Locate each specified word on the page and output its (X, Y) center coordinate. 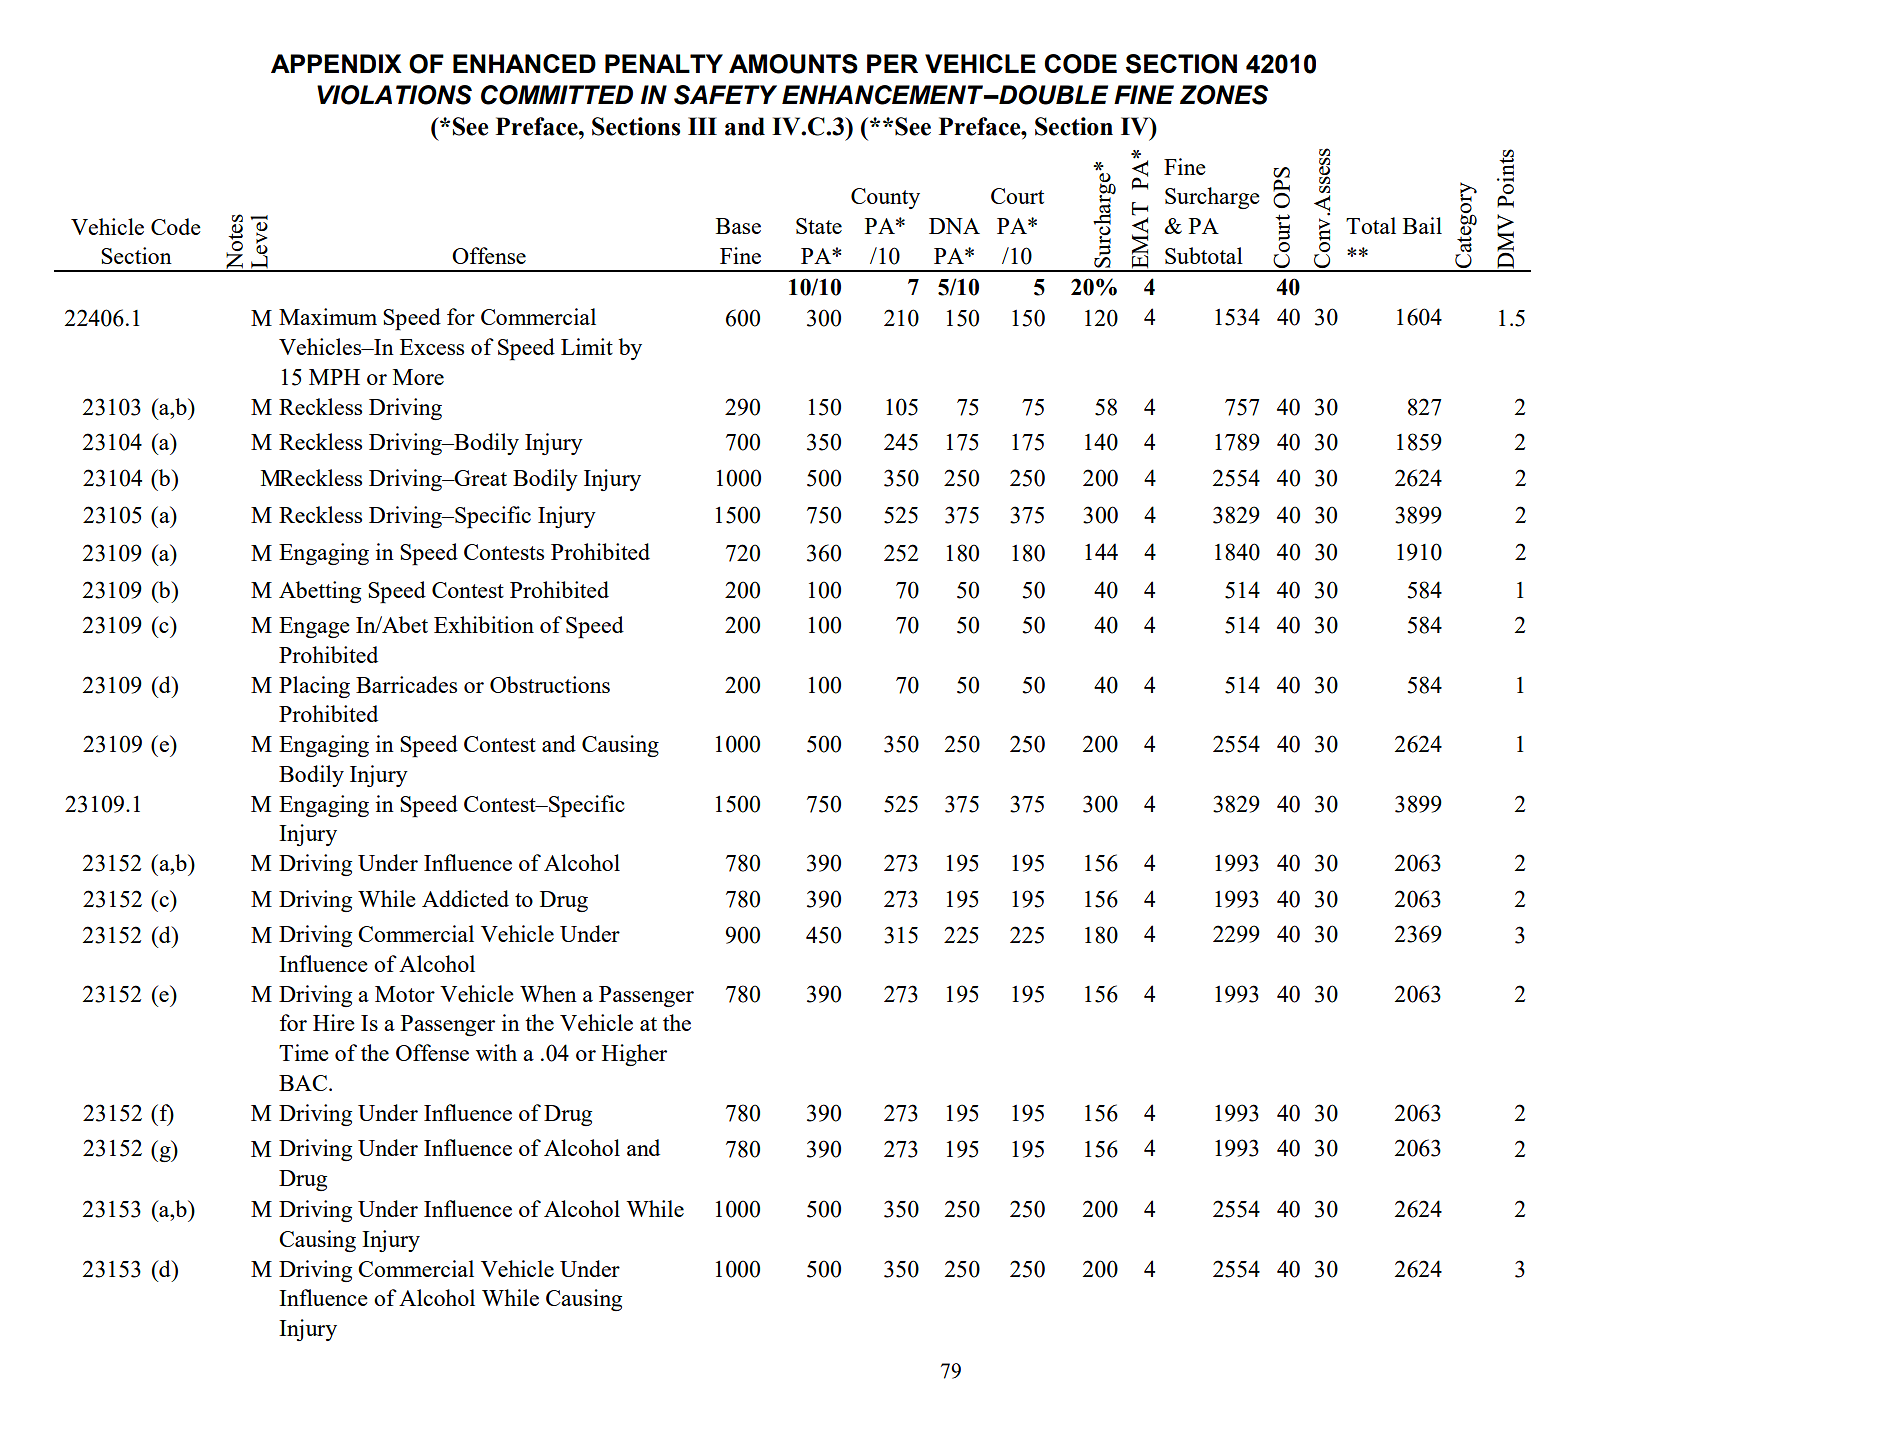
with (496, 1052)
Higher (634, 1055)
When (548, 993)
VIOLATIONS (394, 95)
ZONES (1224, 95)
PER (892, 63)
